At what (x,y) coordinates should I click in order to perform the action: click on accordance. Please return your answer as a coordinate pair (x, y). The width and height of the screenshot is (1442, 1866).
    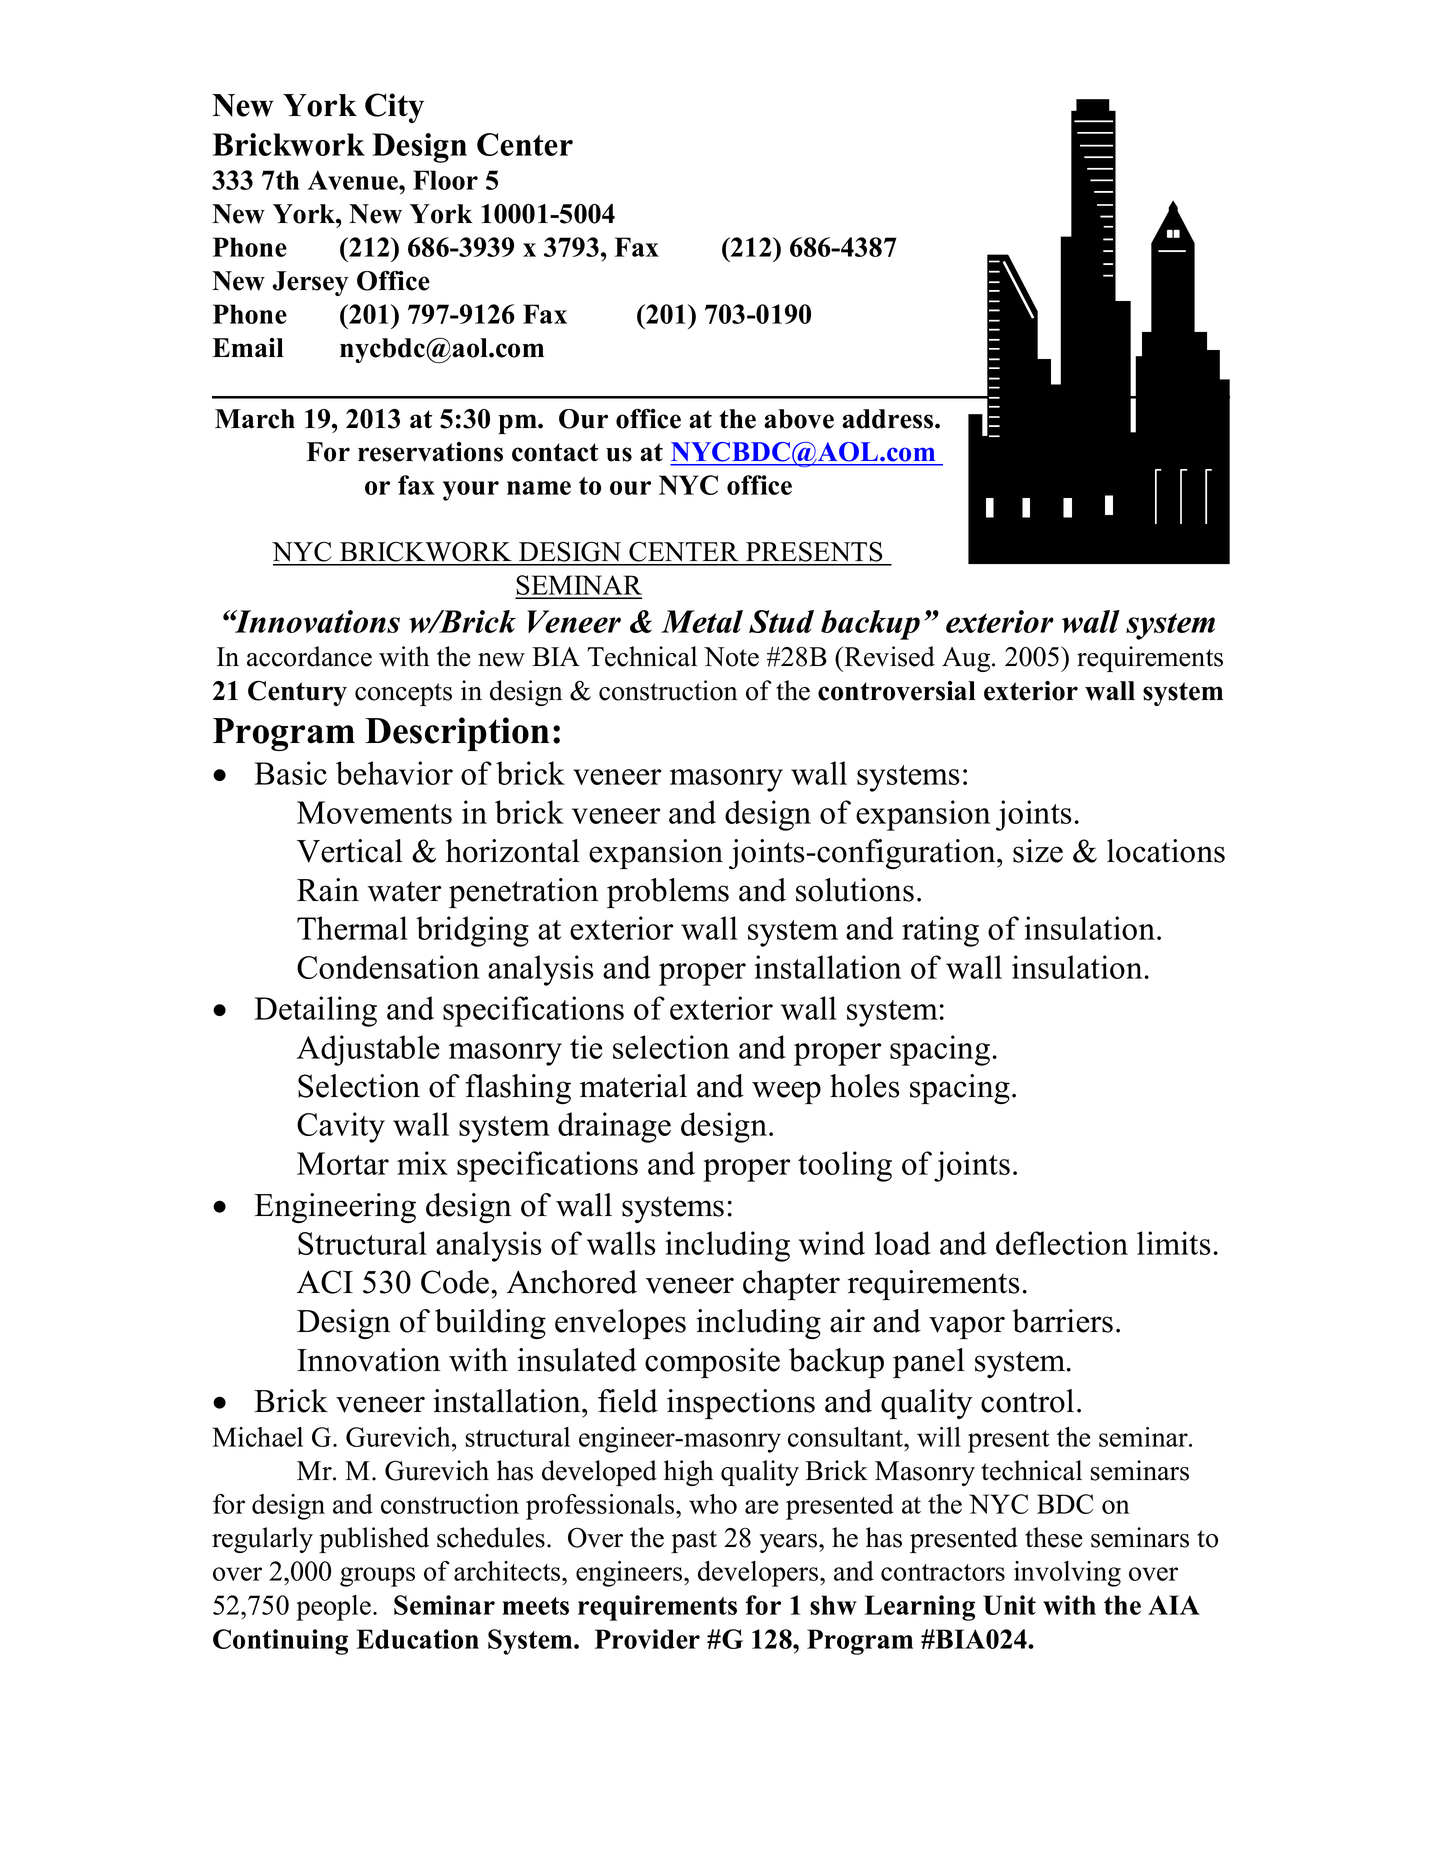
    Looking at the image, I should click on (309, 656).
